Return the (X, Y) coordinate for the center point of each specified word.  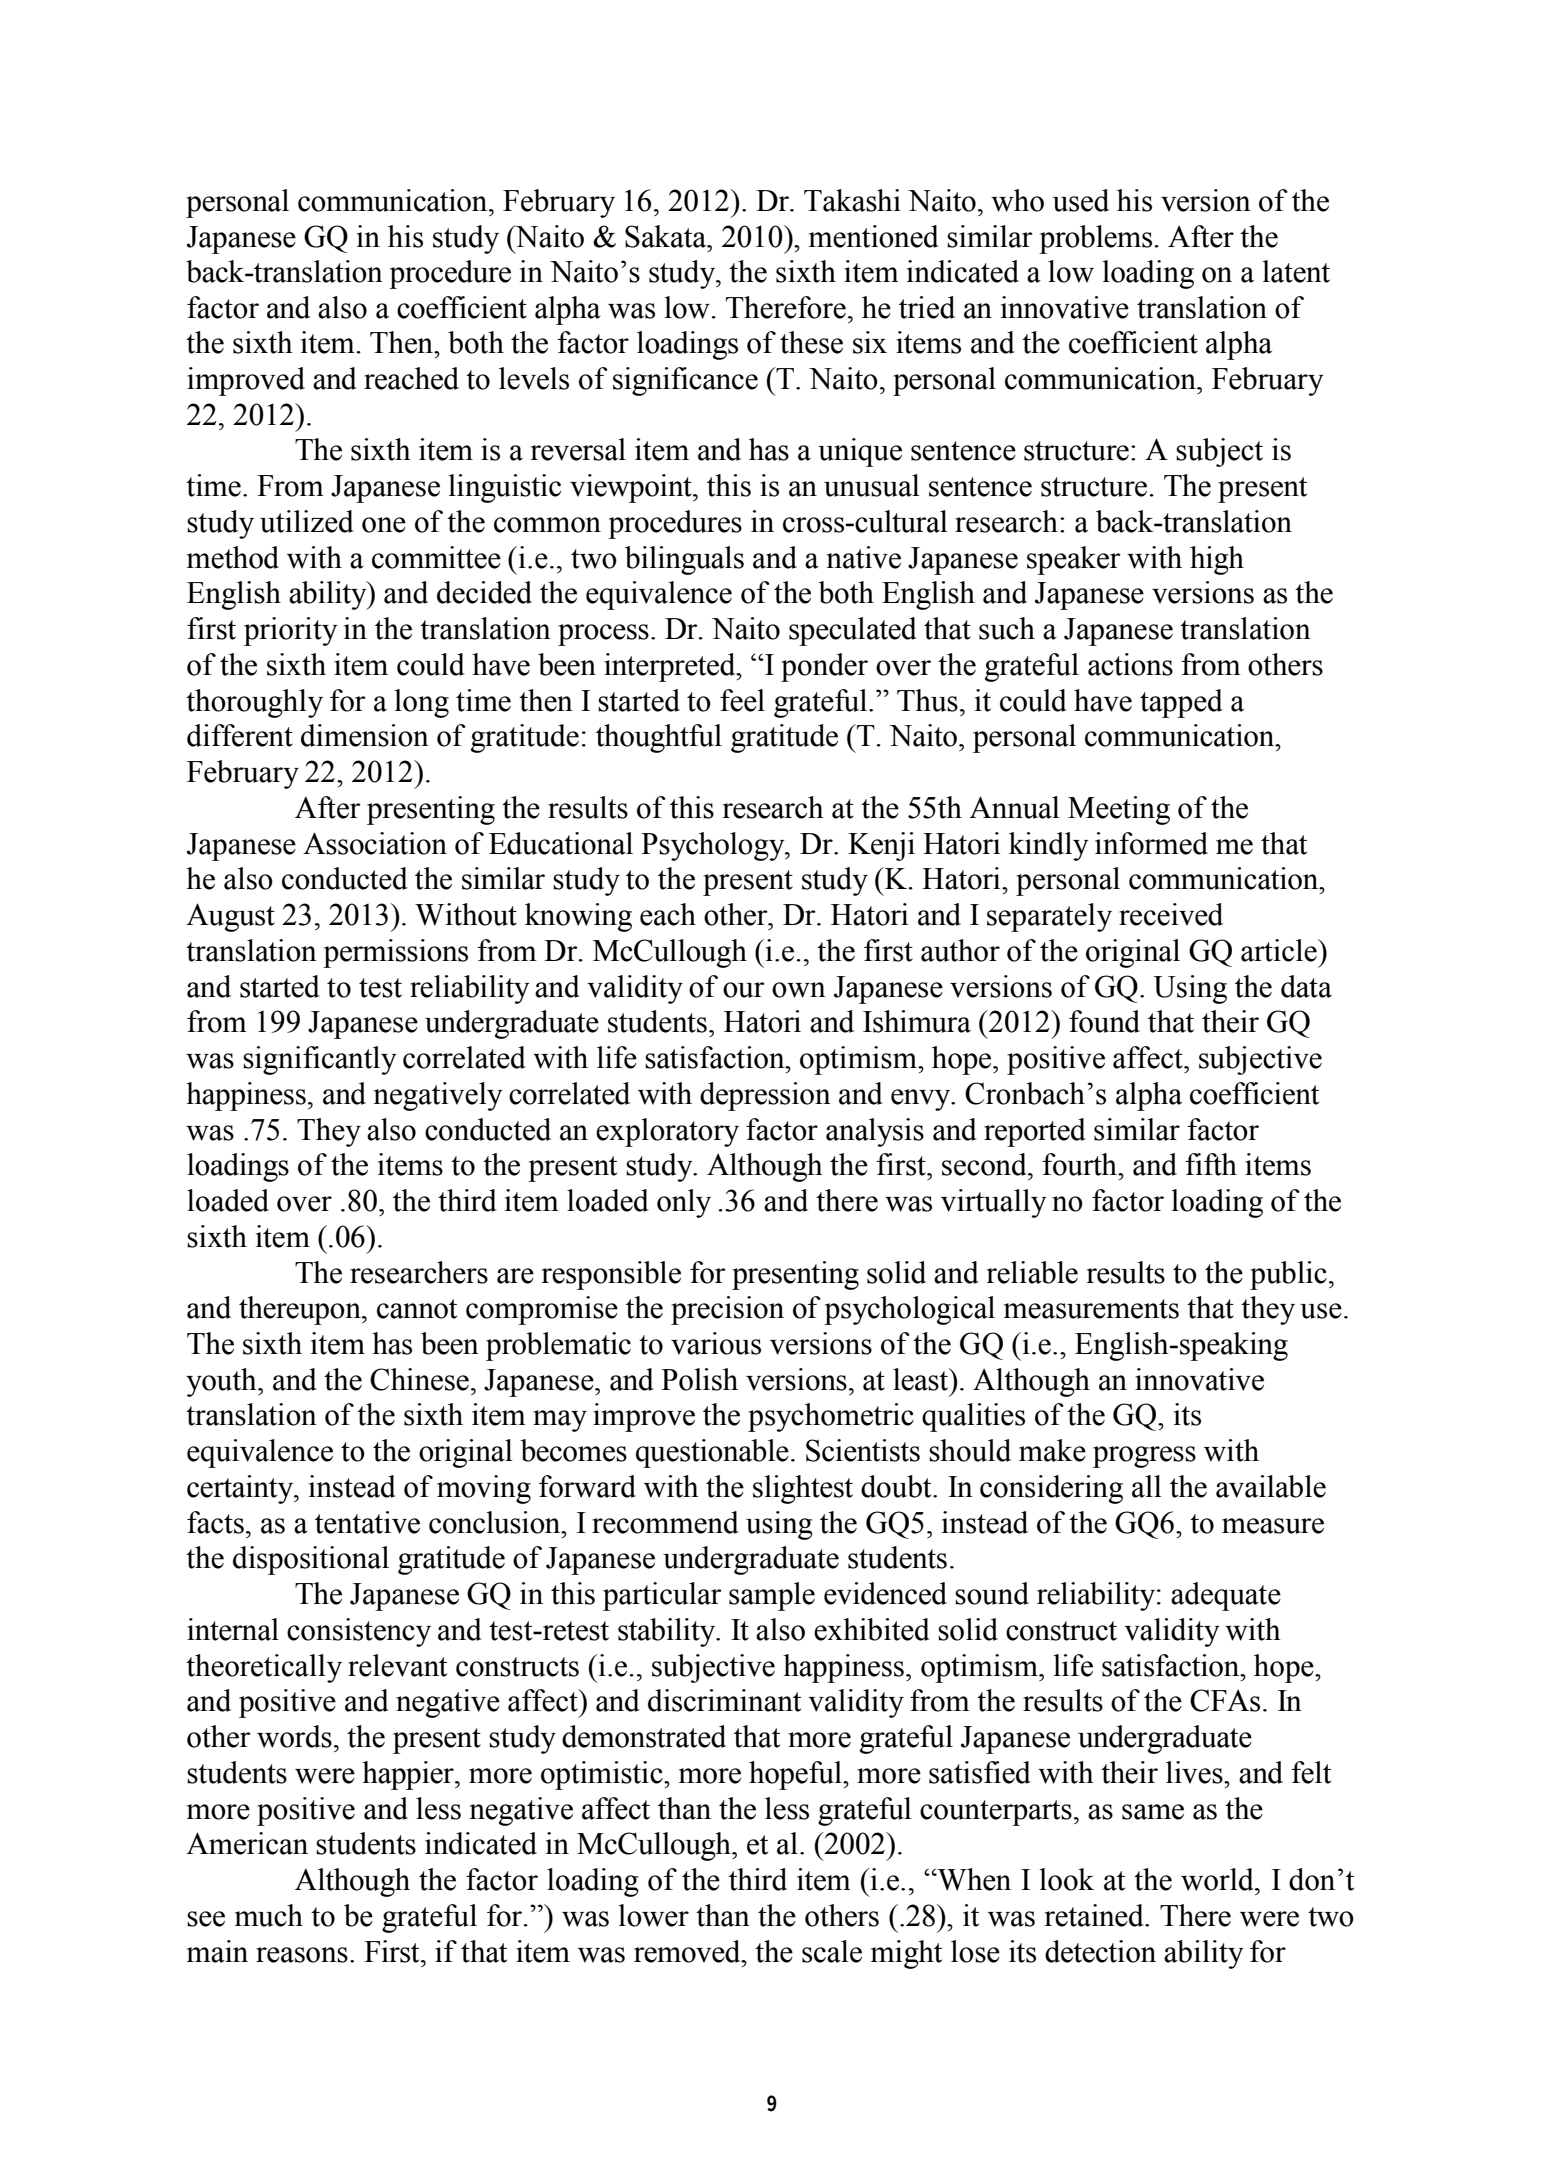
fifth (1211, 1164)
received (1171, 914)
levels (534, 378)
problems (1095, 239)
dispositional (311, 1560)
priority (291, 631)
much (269, 1915)
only (684, 1203)
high (1217, 560)
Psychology (714, 846)
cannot (417, 1309)
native (864, 557)
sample (772, 1596)
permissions (395, 953)
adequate (1226, 1596)
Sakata (667, 236)
